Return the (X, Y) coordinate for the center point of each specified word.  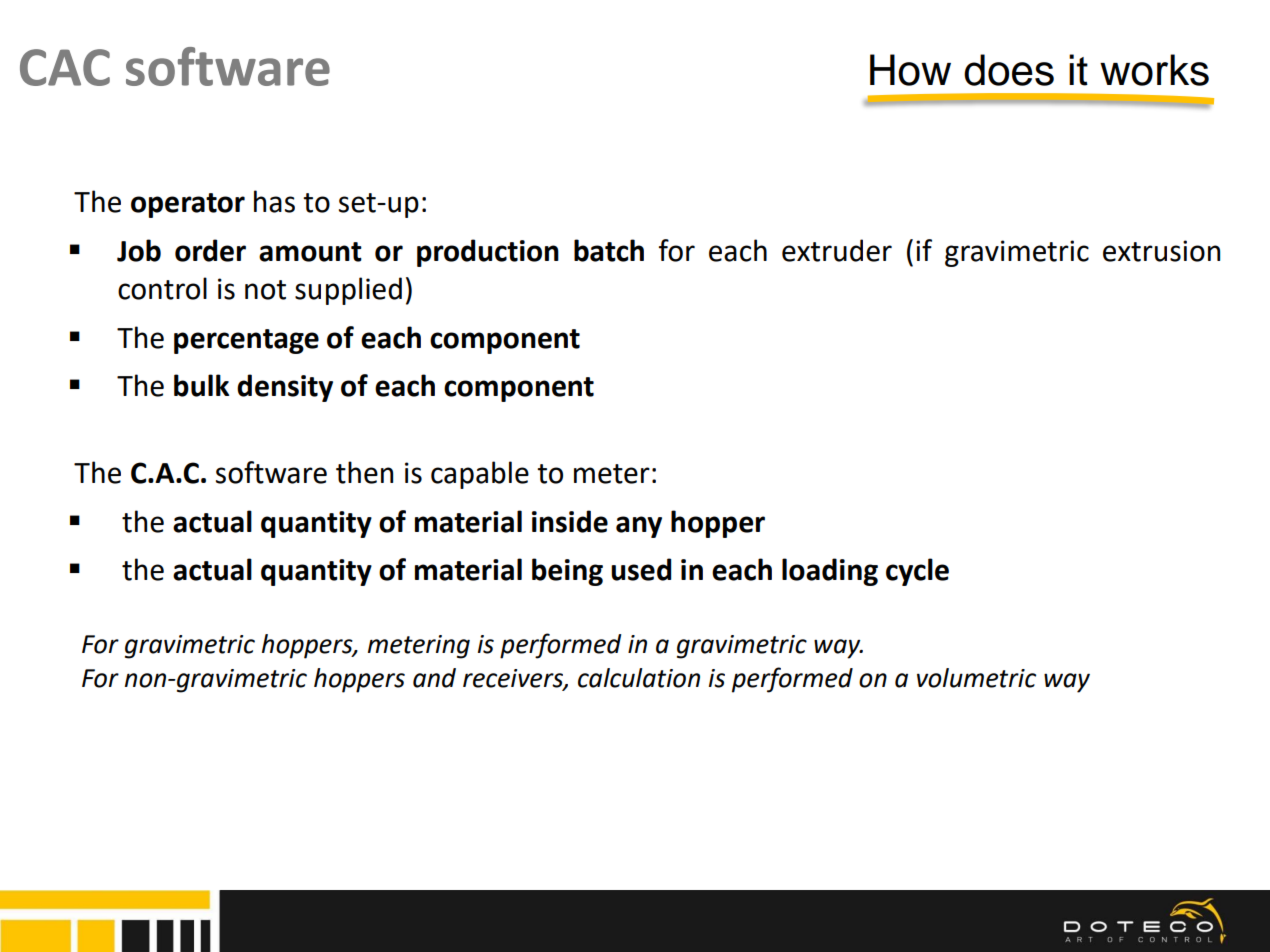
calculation (639, 678)
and (434, 678)
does (1009, 70)
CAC (65, 67)
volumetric (976, 678)
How (910, 70)
